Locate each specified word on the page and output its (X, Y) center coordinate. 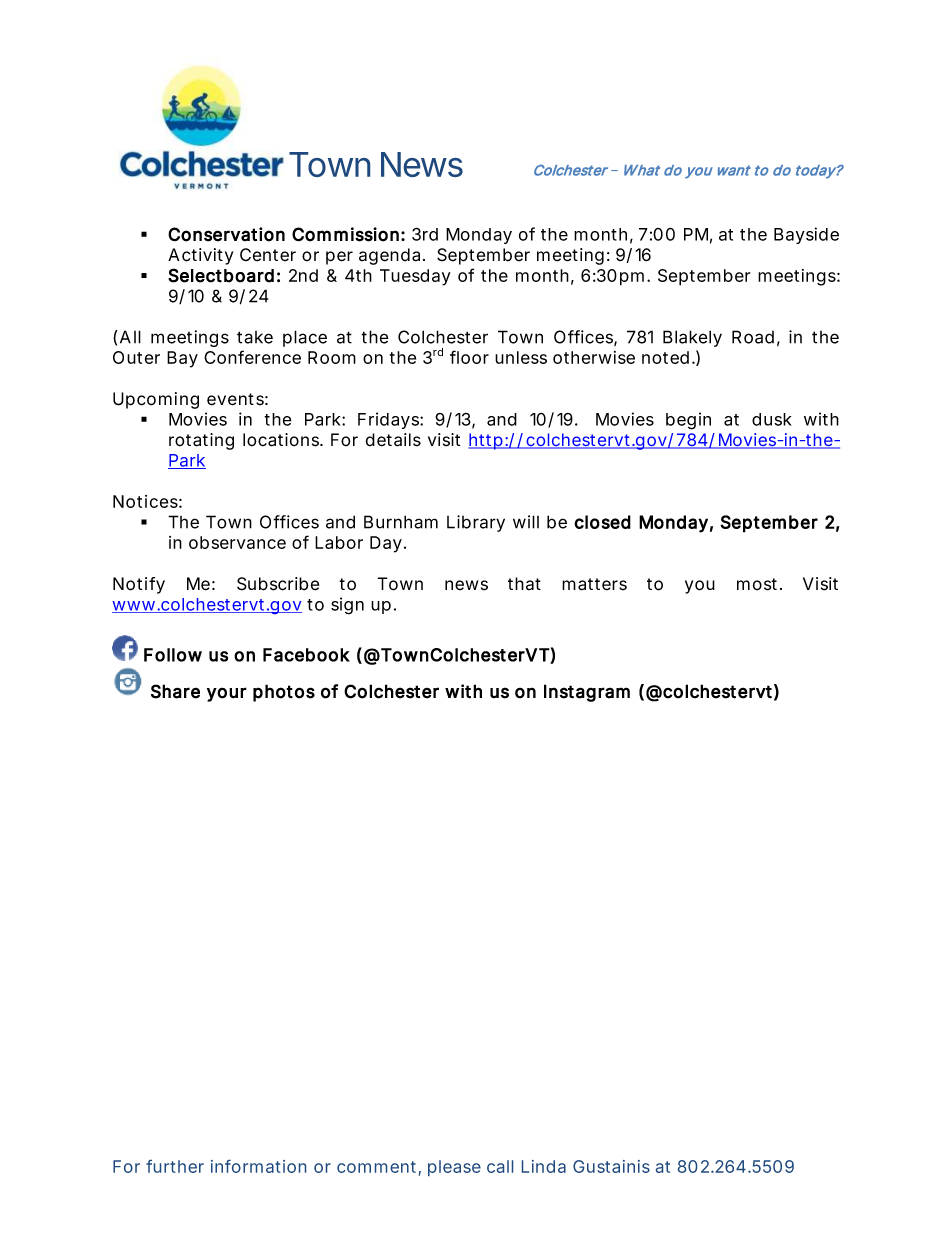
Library (476, 523)
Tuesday (415, 277)
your (227, 694)
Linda (544, 1166)
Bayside (806, 235)
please (454, 1168)
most (759, 584)
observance (237, 542)
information (258, 1166)
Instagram (587, 693)
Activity (200, 256)
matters (594, 584)
